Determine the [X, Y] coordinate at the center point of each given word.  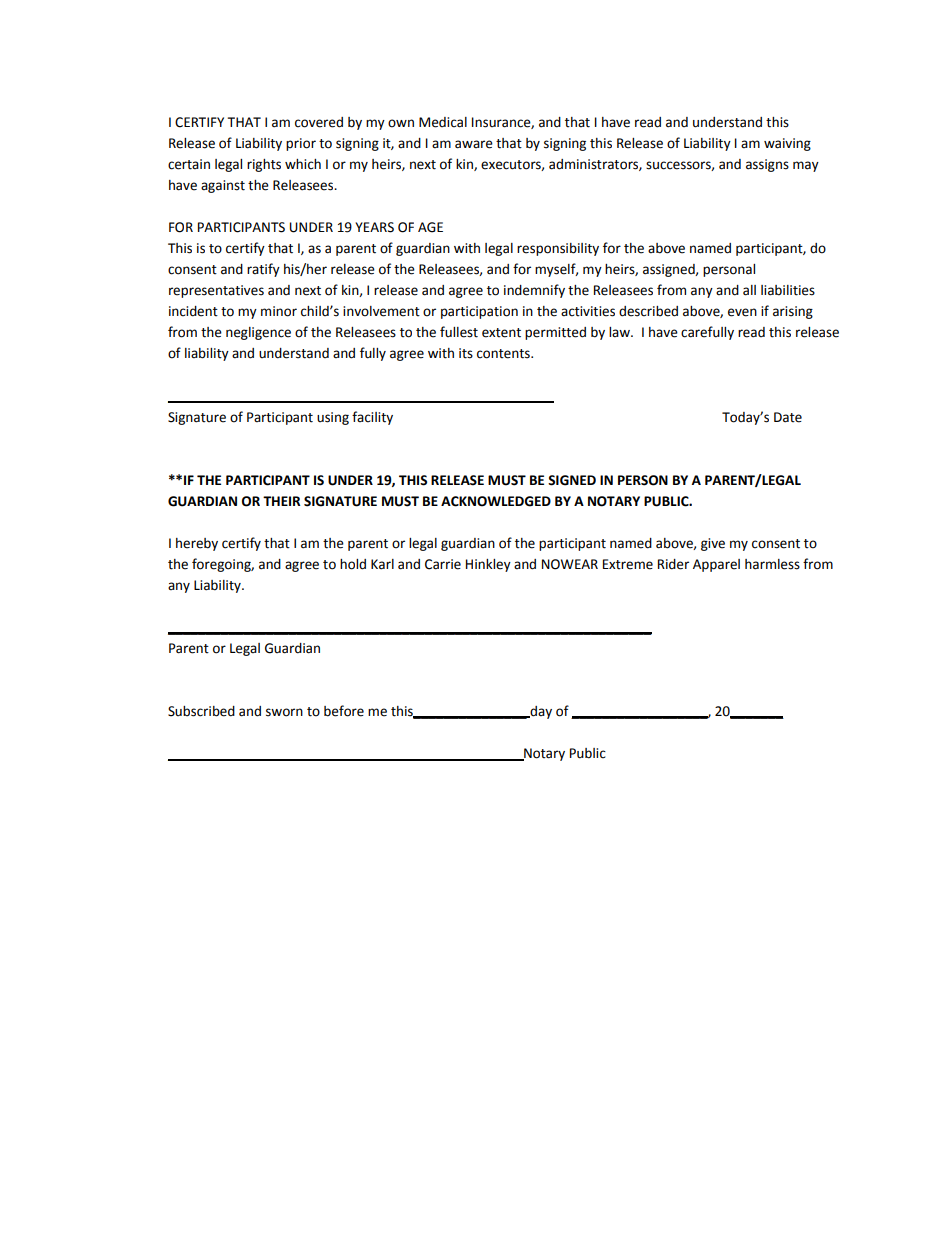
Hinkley [488, 565]
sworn [284, 712]
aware [474, 144]
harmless [772, 564]
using [333, 418]
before [344, 711]
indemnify [534, 291]
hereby [197, 544]
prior [301, 144]
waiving [787, 144]
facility [372, 418]
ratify [263, 270]
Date [788, 417]
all [749, 290]
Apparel [716, 565]
